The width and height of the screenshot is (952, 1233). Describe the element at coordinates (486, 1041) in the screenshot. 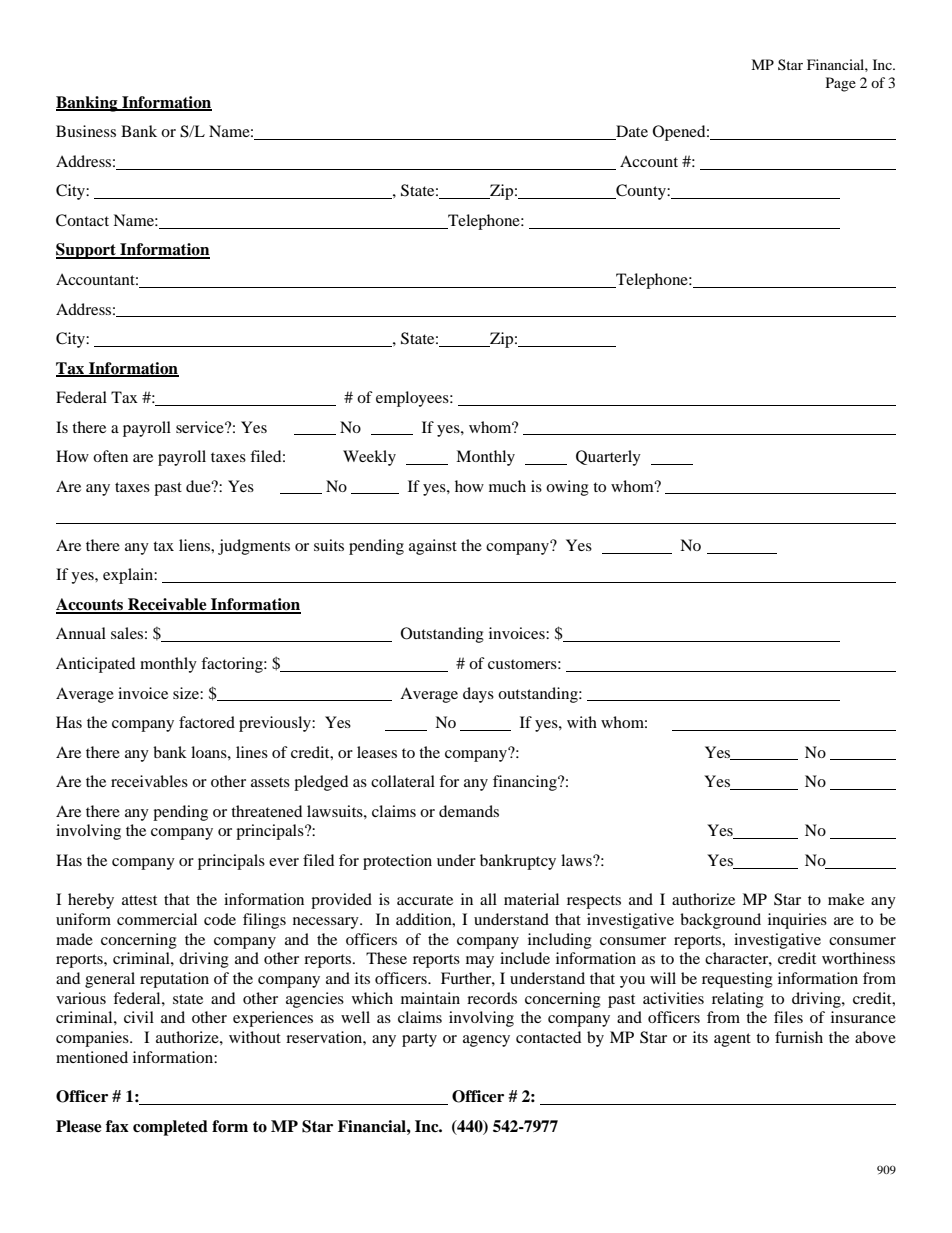

I see `agency` at that location.
